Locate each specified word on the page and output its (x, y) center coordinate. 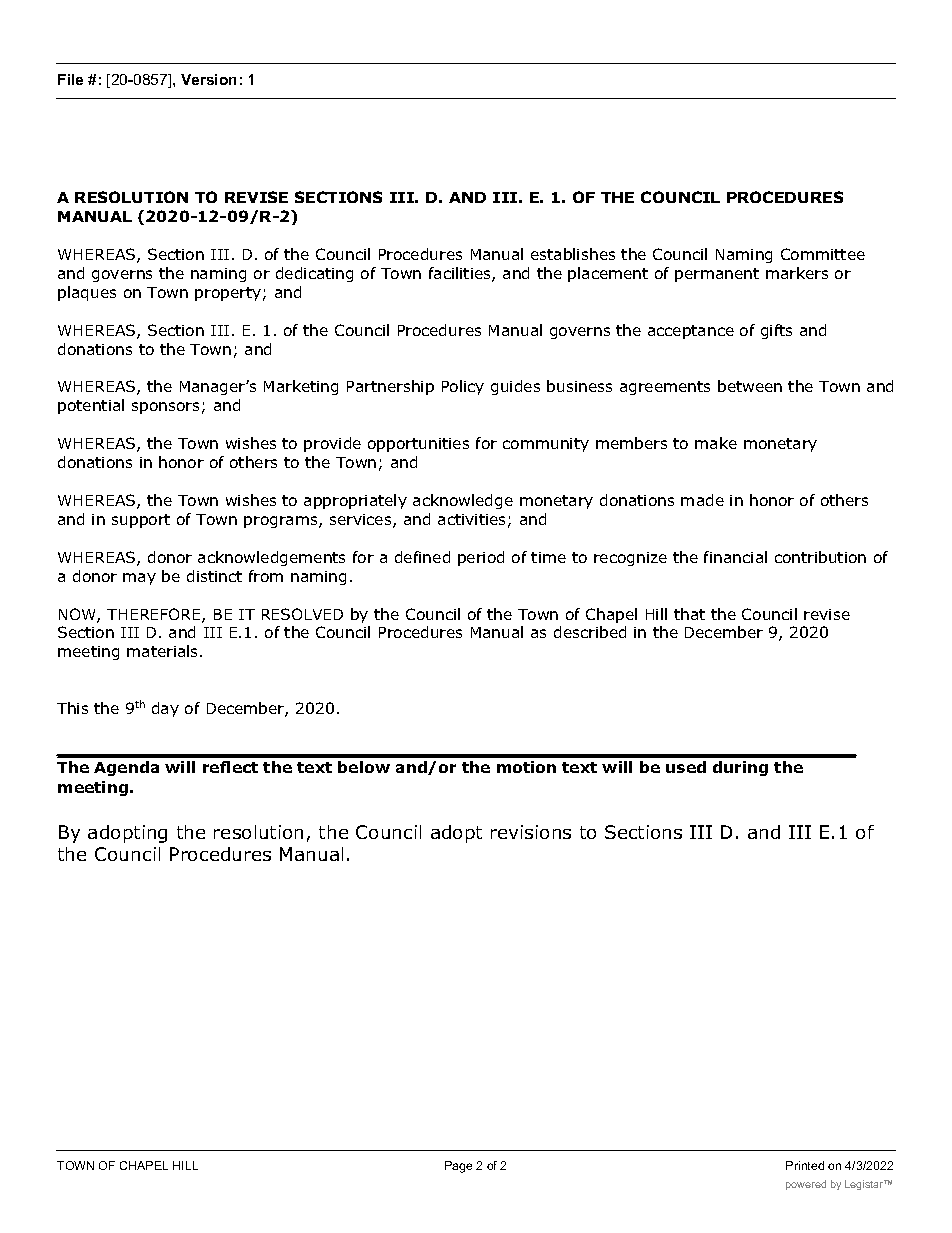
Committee (823, 254)
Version (208, 79)
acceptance (691, 332)
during (740, 768)
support (141, 521)
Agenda (126, 768)
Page (458, 1167)
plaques (87, 293)
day (165, 709)
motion (526, 767)
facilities (461, 274)
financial (735, 557)
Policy (463, 387)
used (686, 767)
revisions (531, 832)
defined (422, 557)
